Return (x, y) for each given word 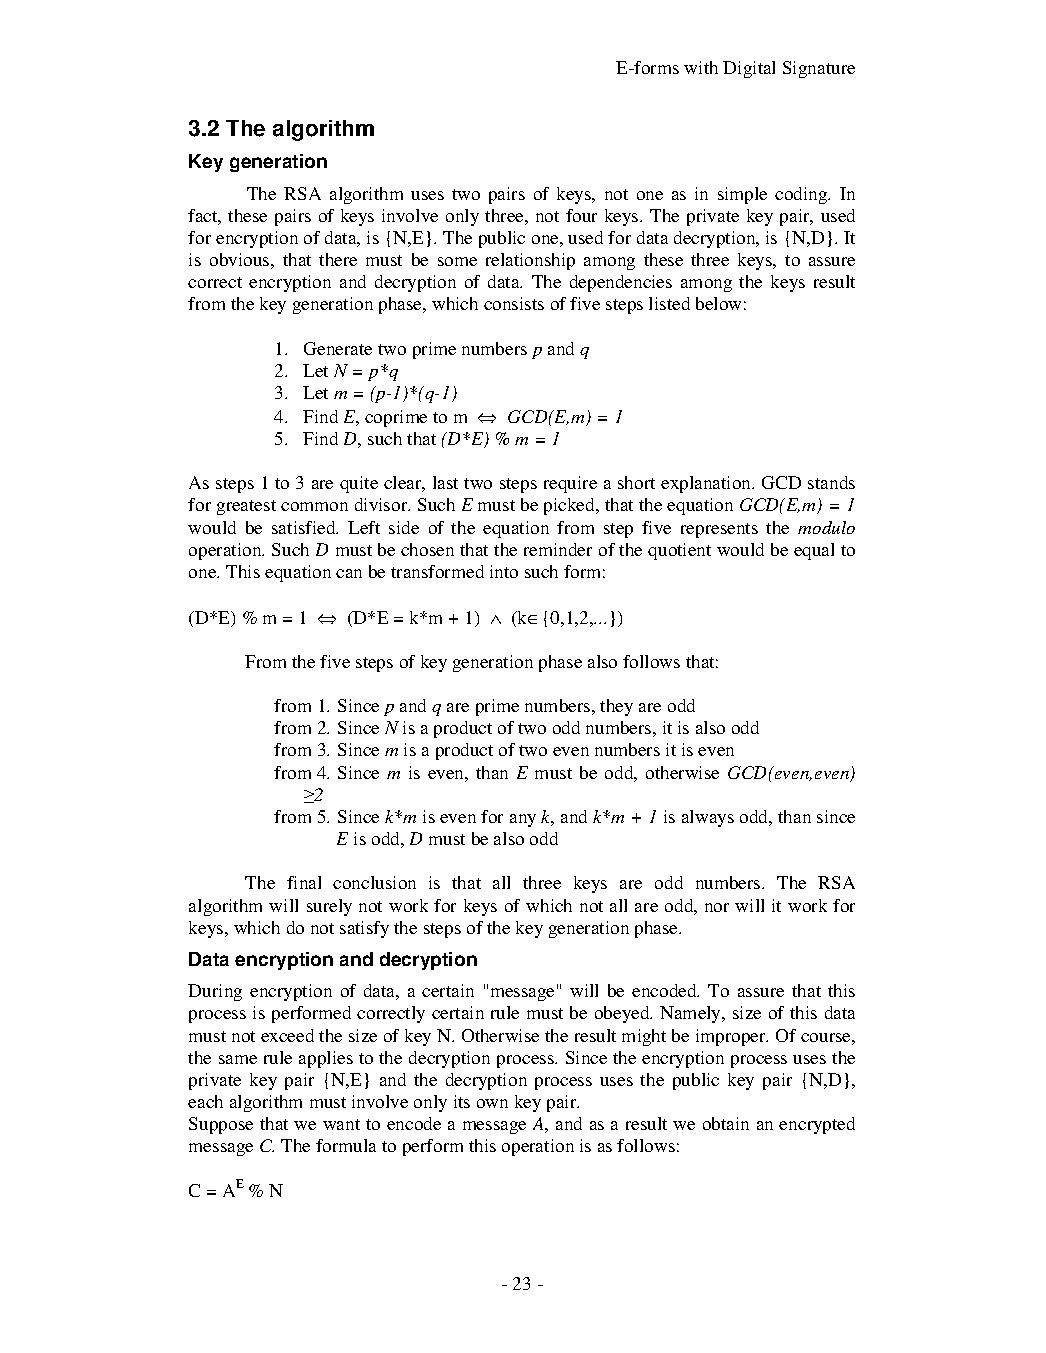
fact (204, 217)
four (581, 215)
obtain (726, 1123)
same (238, 1059)
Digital (749, 69)
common (314, 506)
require (570, 484)
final (304, 882)
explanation (707, 484)
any (523, 820)
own (492, 1103)
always (708, 818)
